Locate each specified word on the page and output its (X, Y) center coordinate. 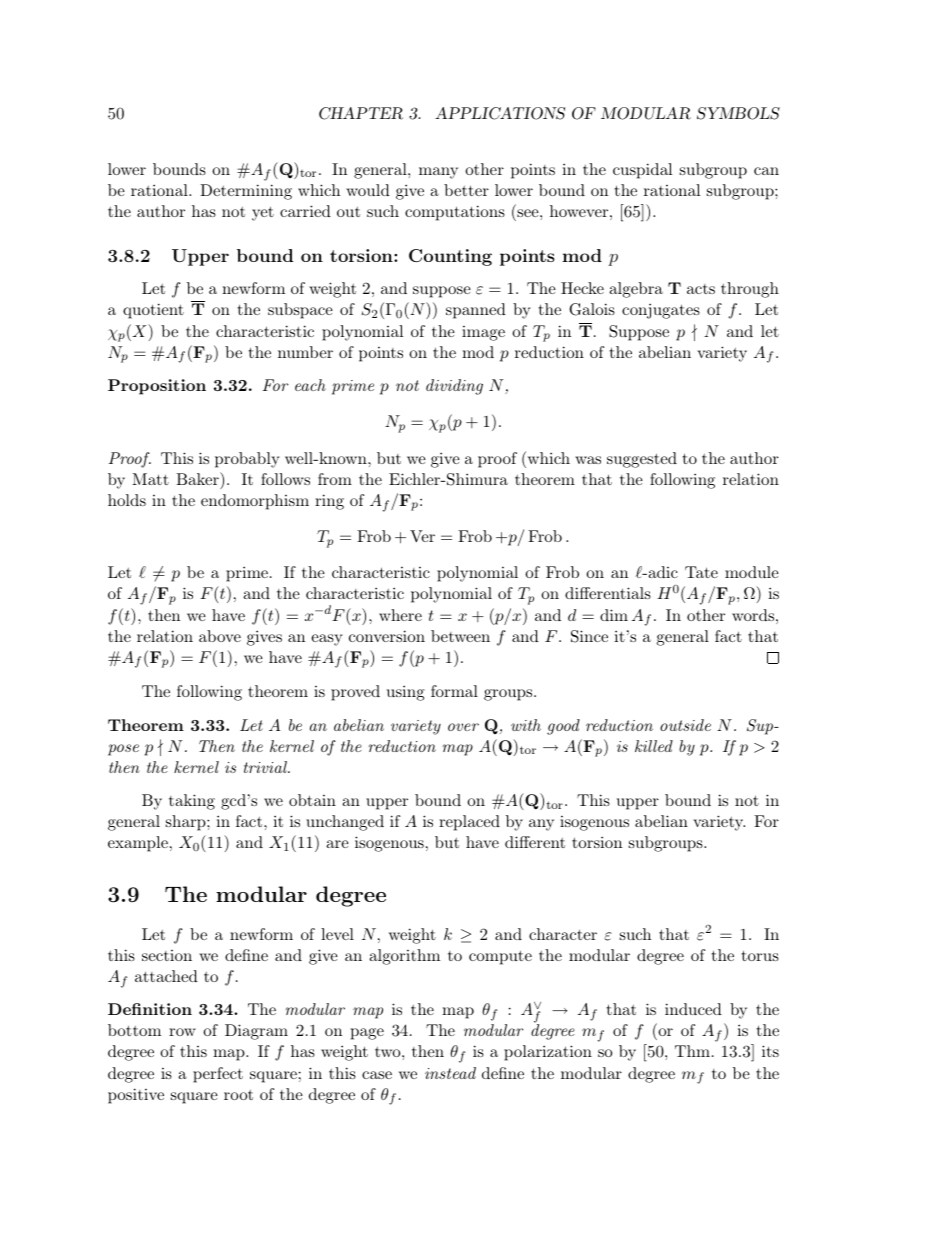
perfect (218, 1075)
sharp (187, 823)
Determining (246, 192)
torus (760, 955)
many (438, 173)
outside (685, 725)
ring (329, 502)
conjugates (661, 311)
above (220, 636)
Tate (701, 572)
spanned (476, 311)
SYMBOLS (738, 113)
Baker (198, 478)
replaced (469, 823)
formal (454, 691)
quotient (153, 311)
